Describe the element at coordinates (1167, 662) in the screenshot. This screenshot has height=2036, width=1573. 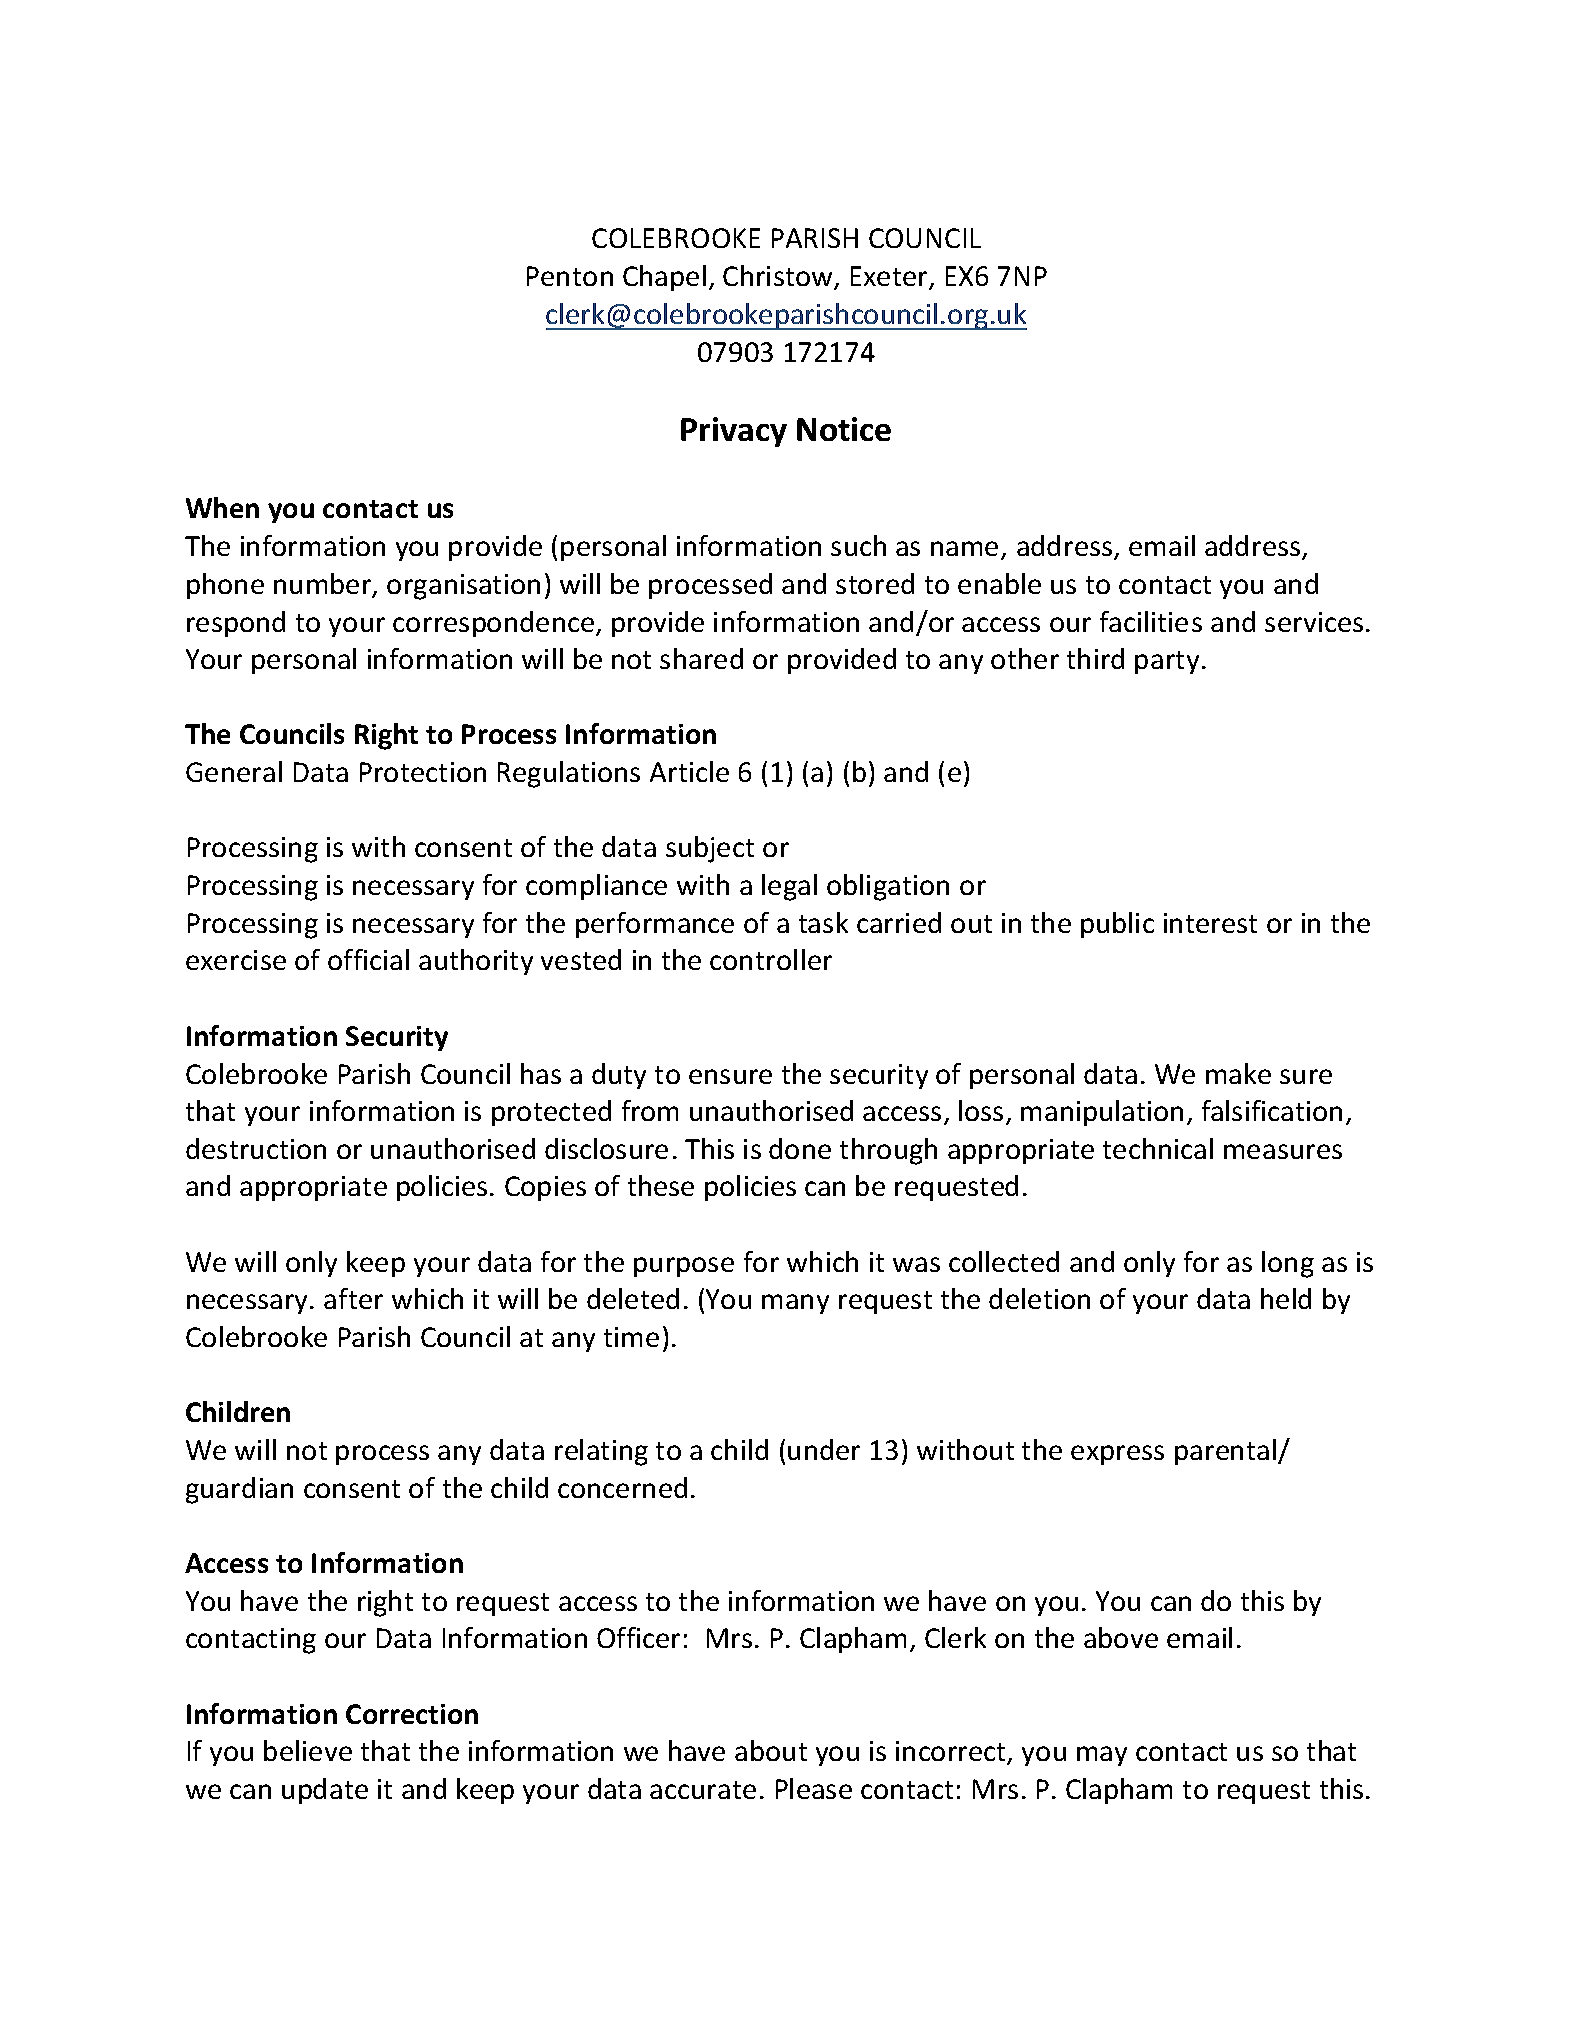
I see `party` at that location.
